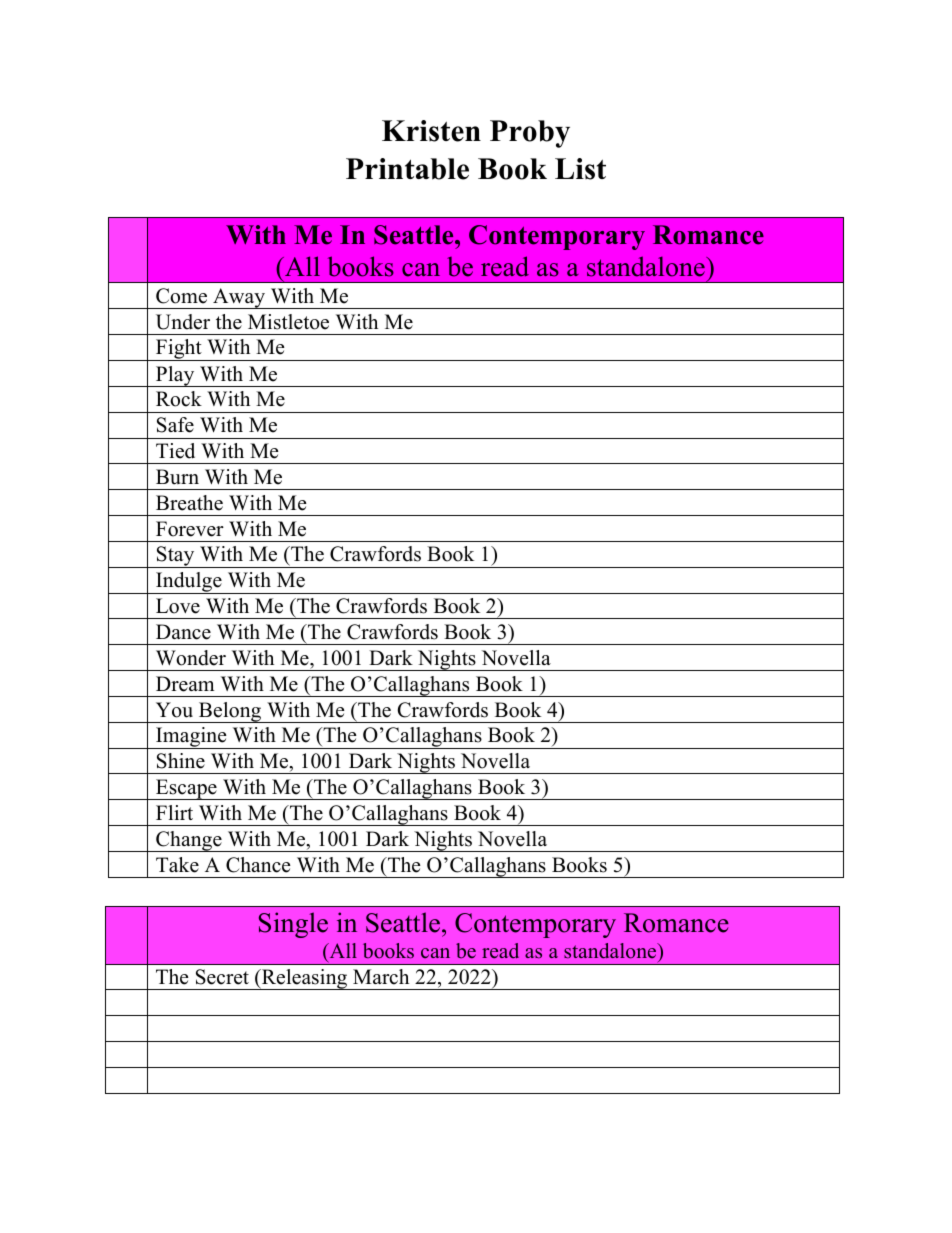  Describe the element at coordinates (190, 529) in the page. I see `Forever` at that location.
